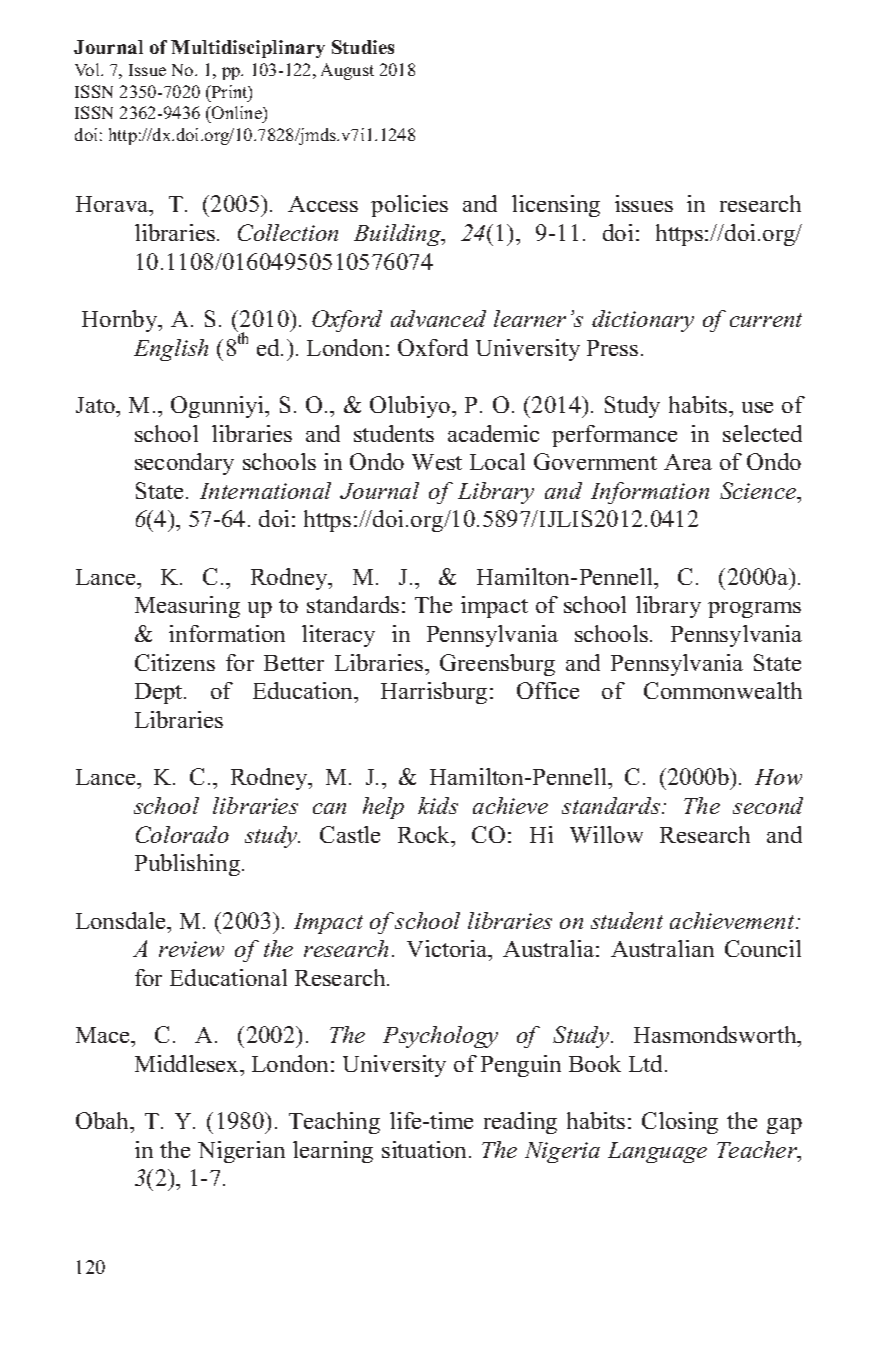 Image resolution: width=896 pixels, height=1345 pixels. What do you see at coordinates (237, 114) in the page?
I see `Online` at bounding box center [237, 114].
